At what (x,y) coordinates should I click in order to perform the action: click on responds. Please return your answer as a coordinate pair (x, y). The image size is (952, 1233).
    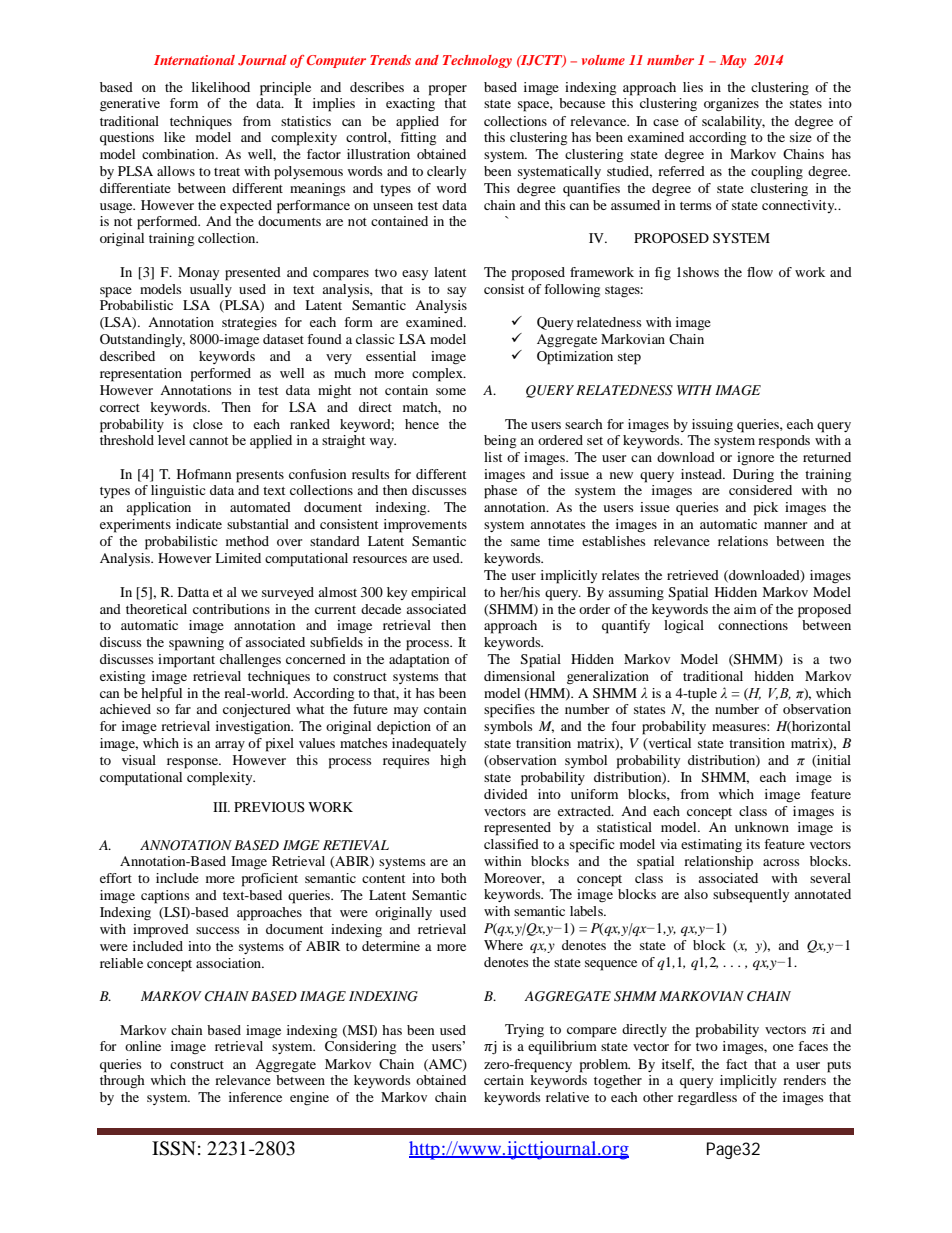
    Looking at the image, I should click on (784, 442).
